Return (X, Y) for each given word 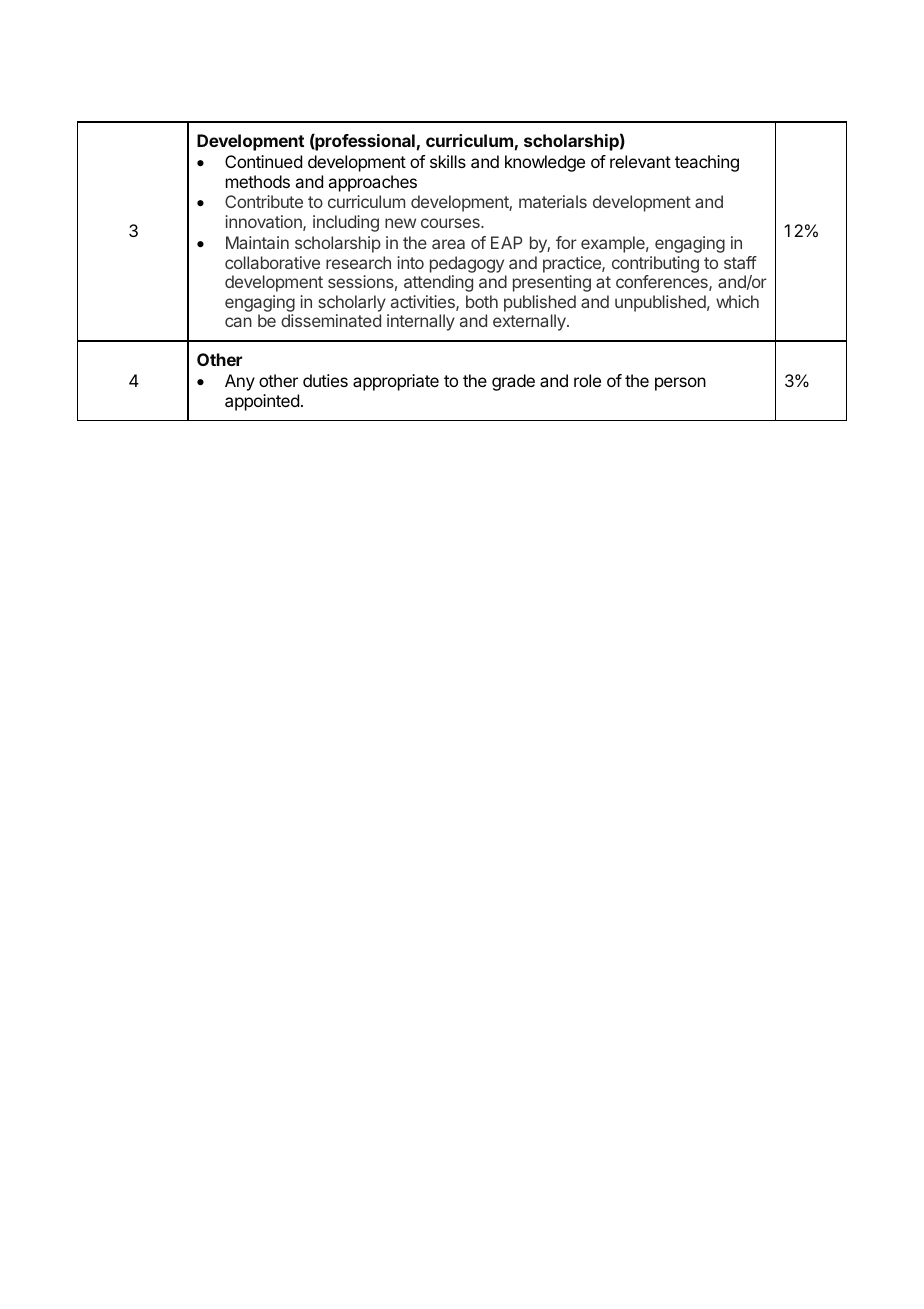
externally (530, 322)
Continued (263, 161)
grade (513, 382)
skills (448, 161)
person (680, 384)
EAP (506, 242)
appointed (262, 402)
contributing (655, 264)
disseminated (331, 320)
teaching (707, 163)
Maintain (257, 242)
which (737, 301)
